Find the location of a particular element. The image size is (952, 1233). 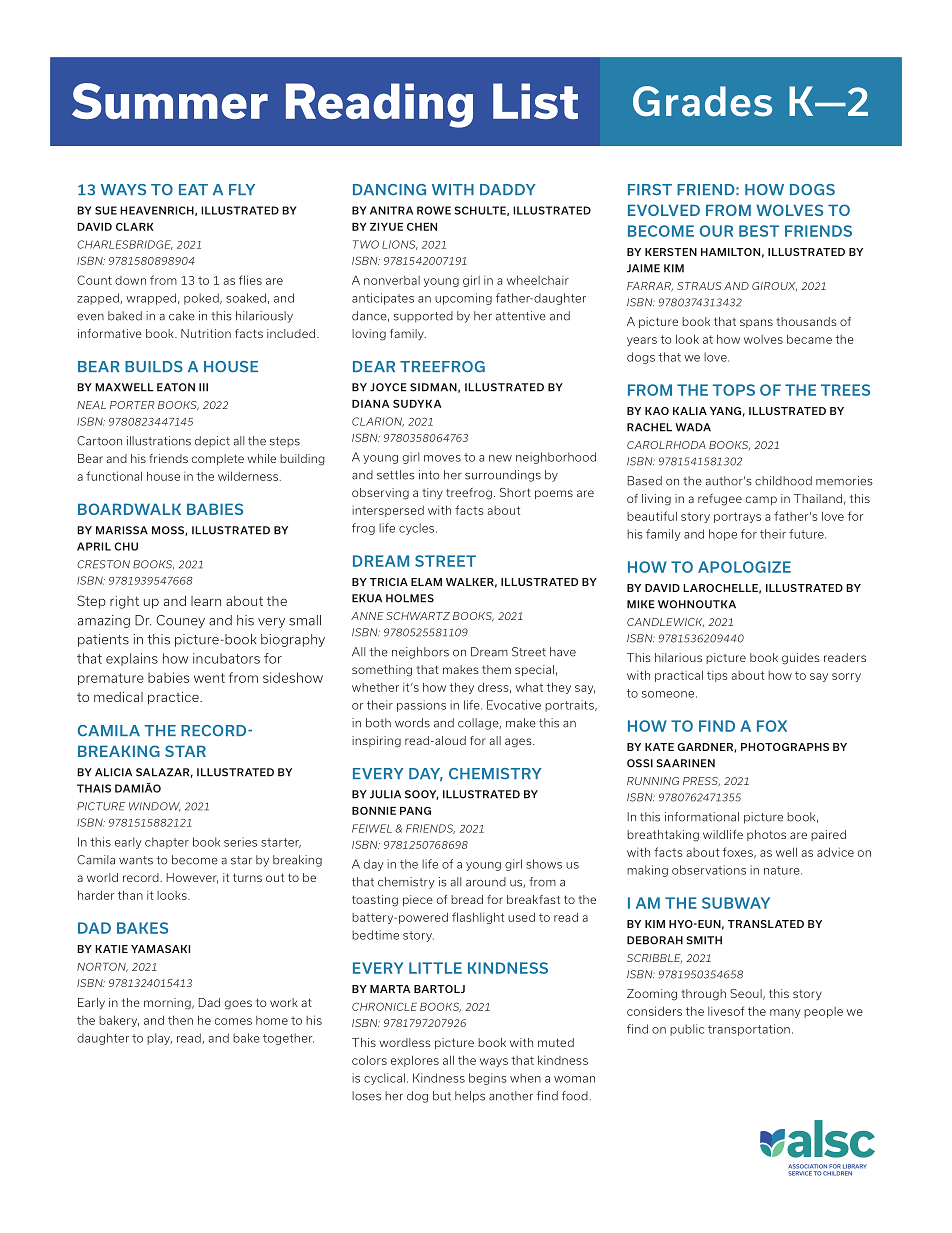

Grades is located at coordinates (702, 101).
